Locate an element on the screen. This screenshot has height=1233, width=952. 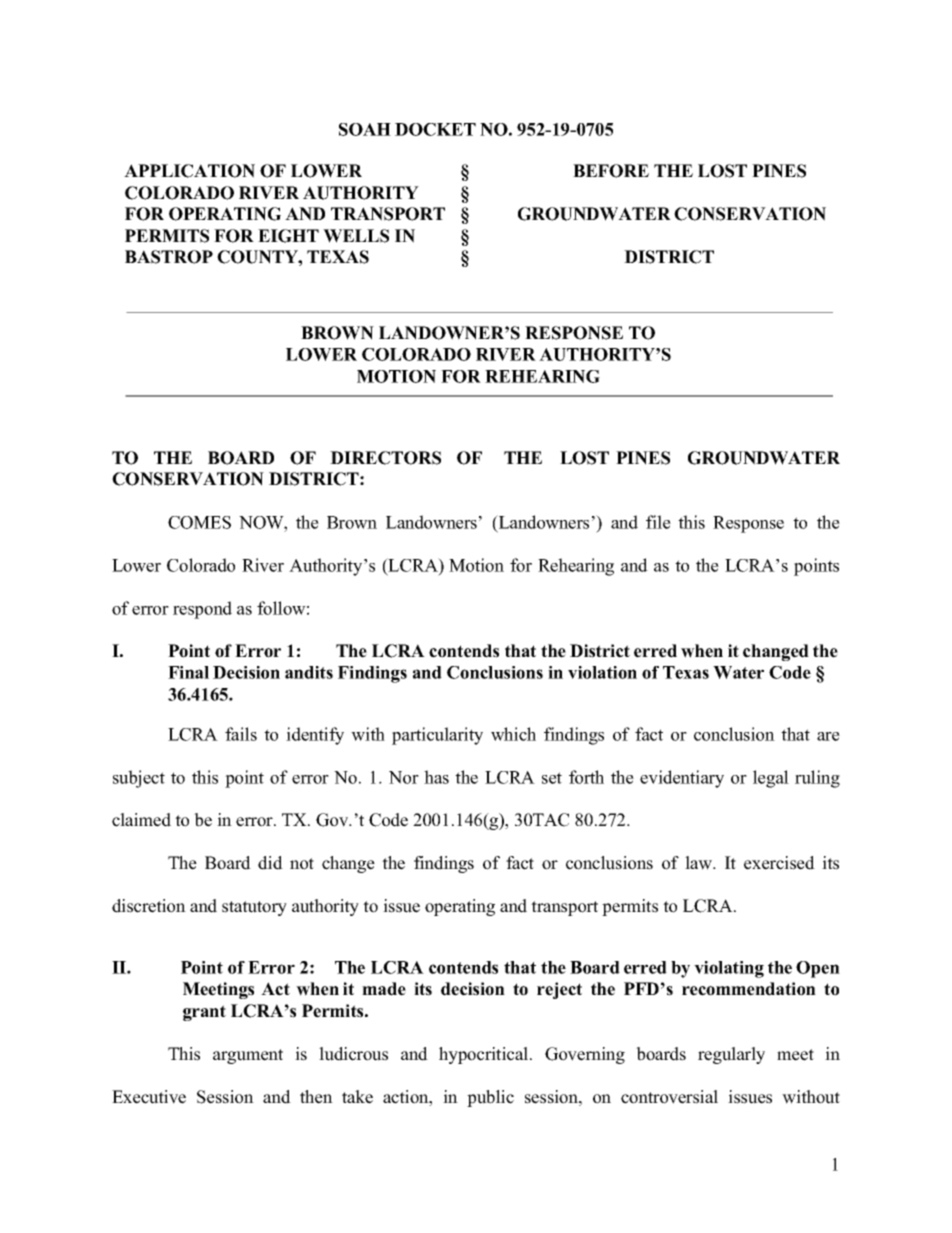
argument is located at coordinates (248, 1056).
